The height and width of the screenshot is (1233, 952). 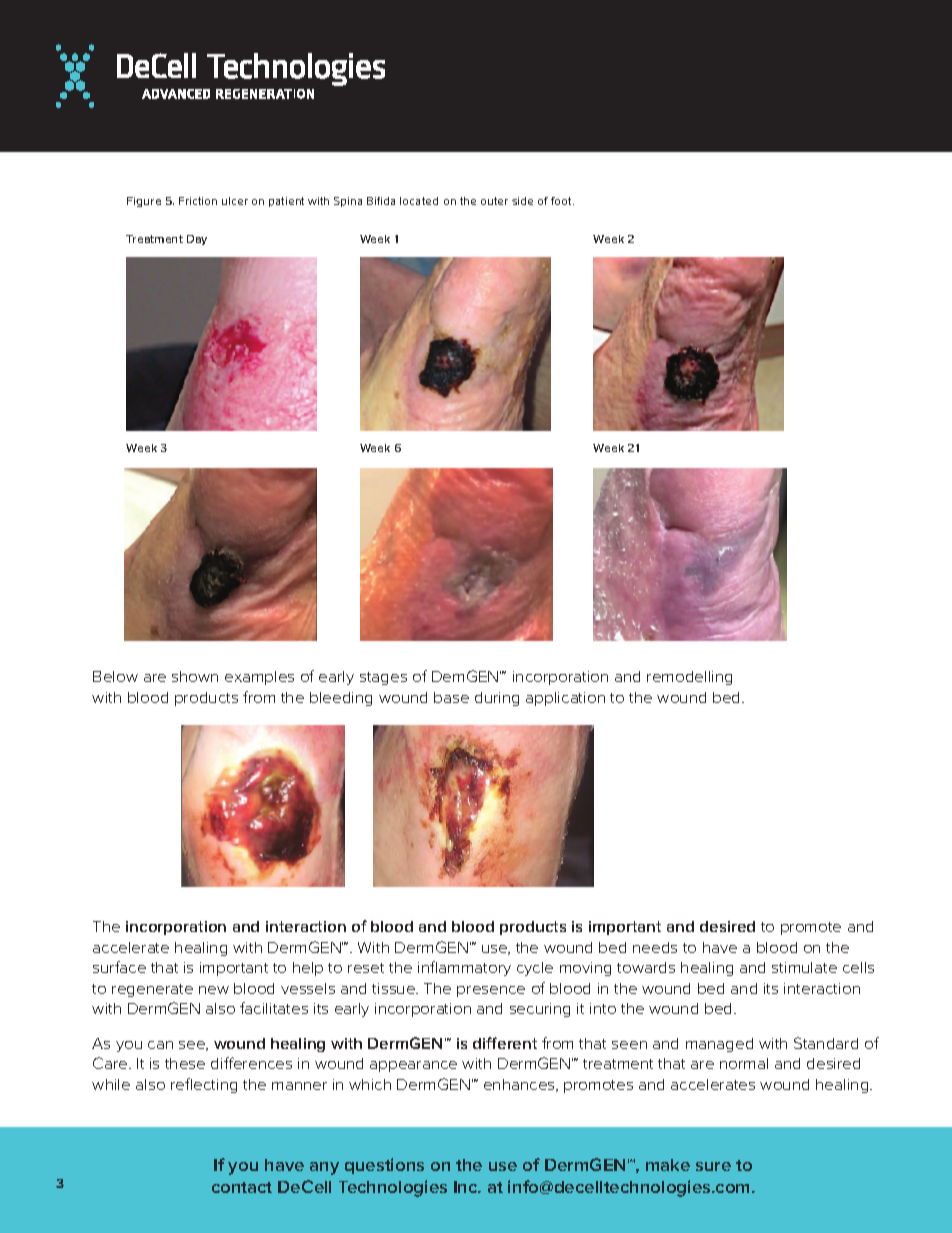 What do you see at coordinates (804, 967) in the screenshot?
I see `stimulate` at bounding box center [804, 967].
